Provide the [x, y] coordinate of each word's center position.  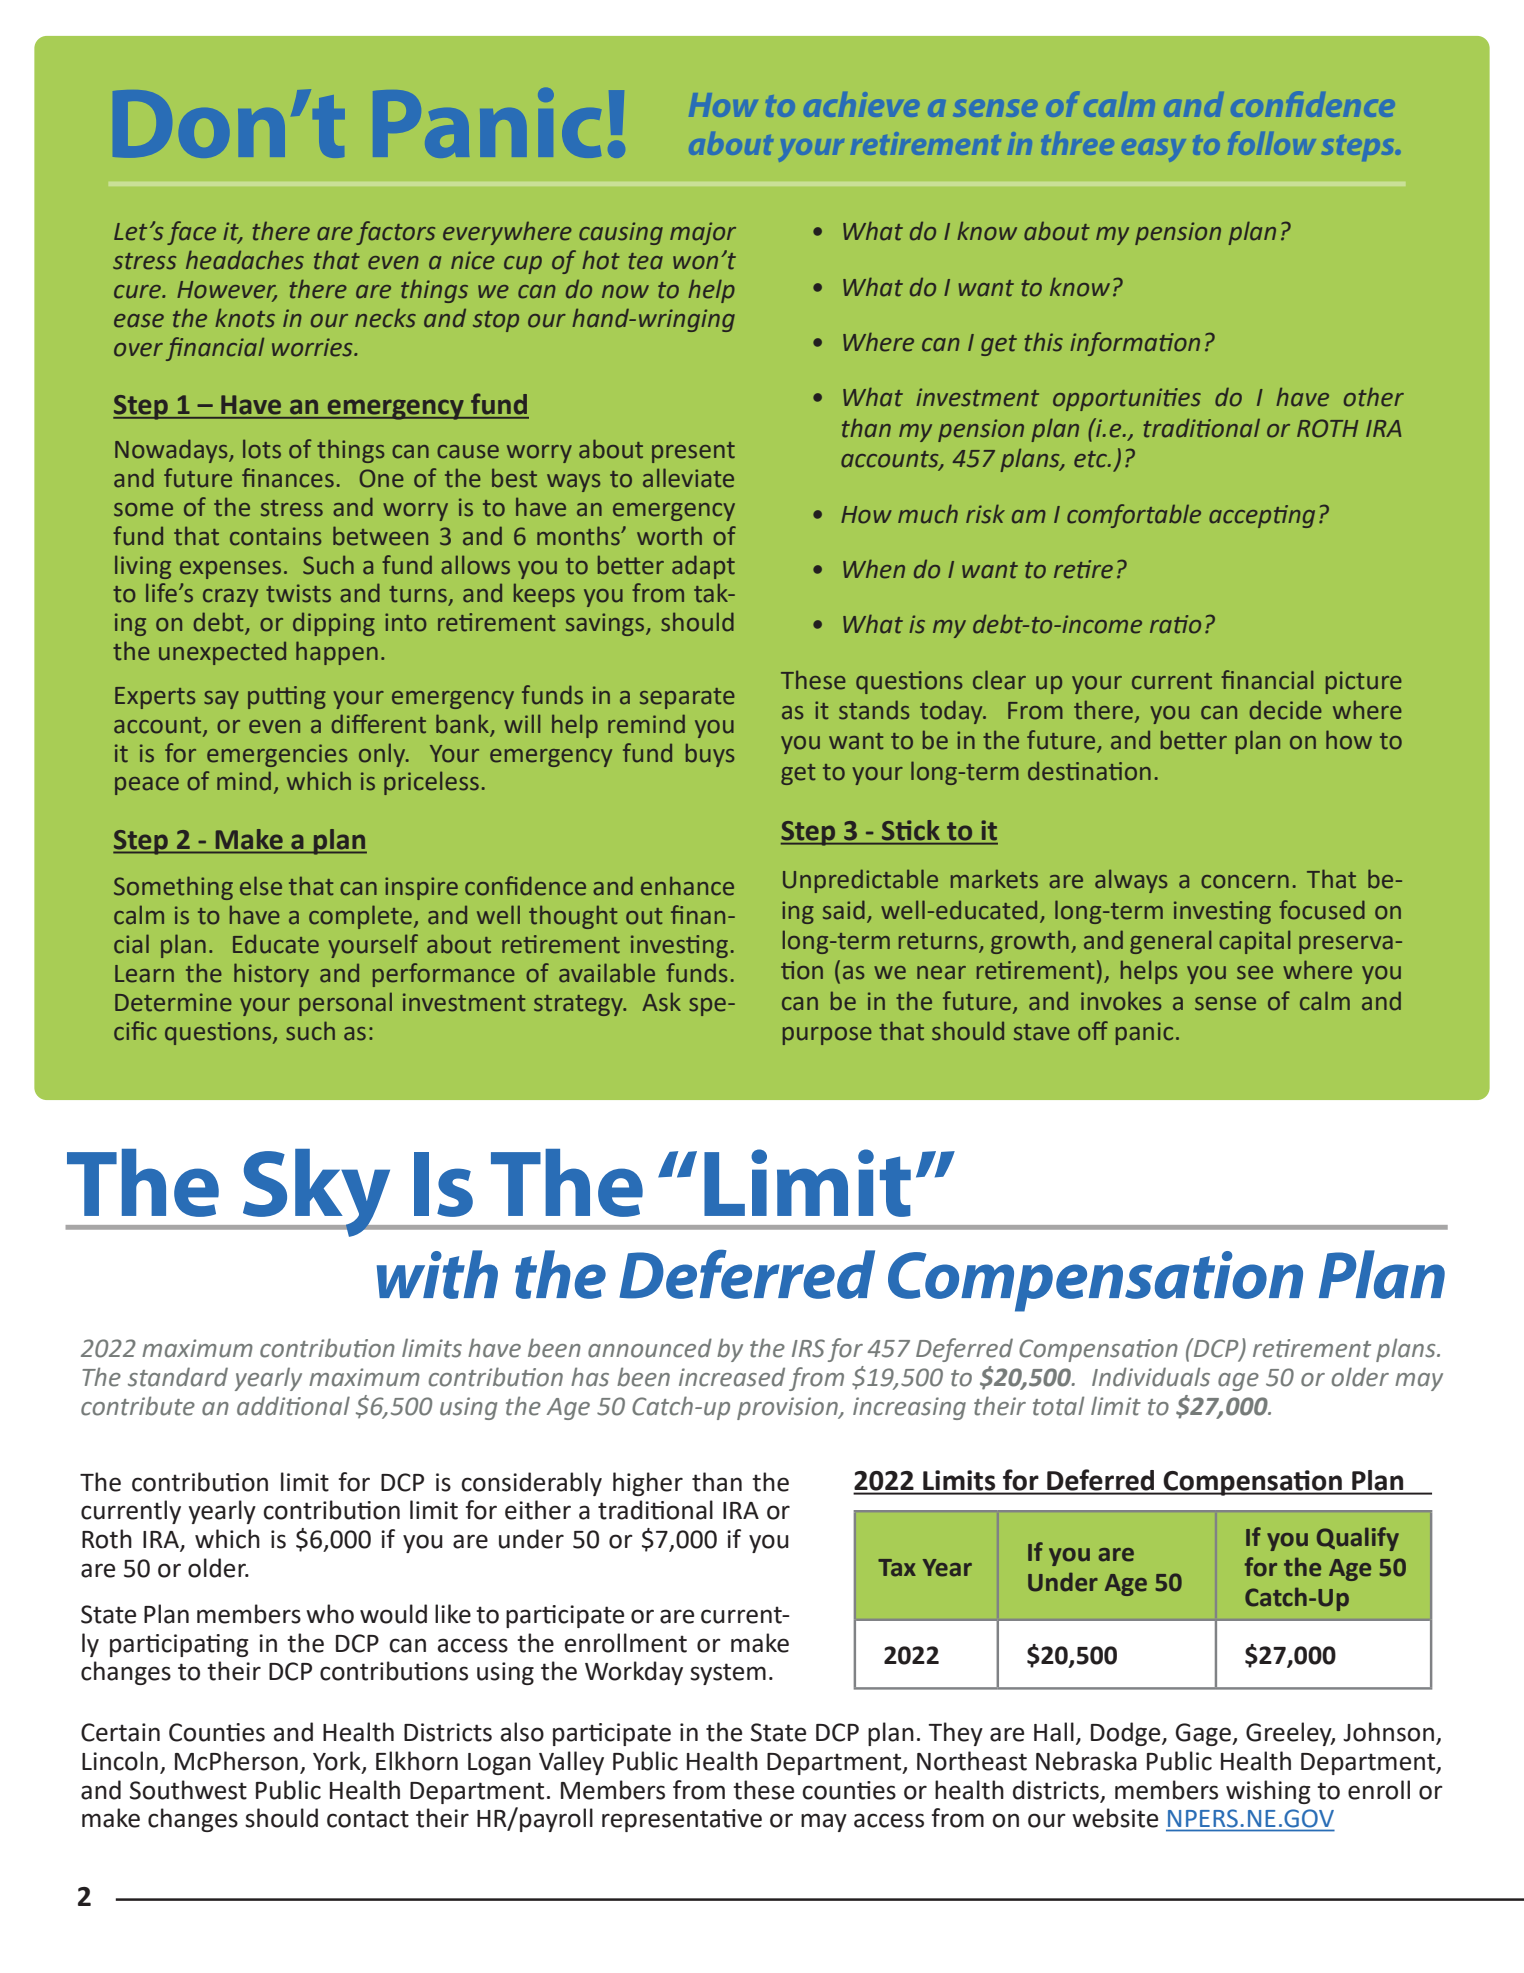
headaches [245, 260]
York [338, 1762]
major [703, 233]
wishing [1268, 1792]
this [1043, 342]
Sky [316, 1193]
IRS [808, 1348]
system [728, 1674]
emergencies [277, 755]
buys [710, 755]
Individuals [1151, 1377]
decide [1286, 710]
